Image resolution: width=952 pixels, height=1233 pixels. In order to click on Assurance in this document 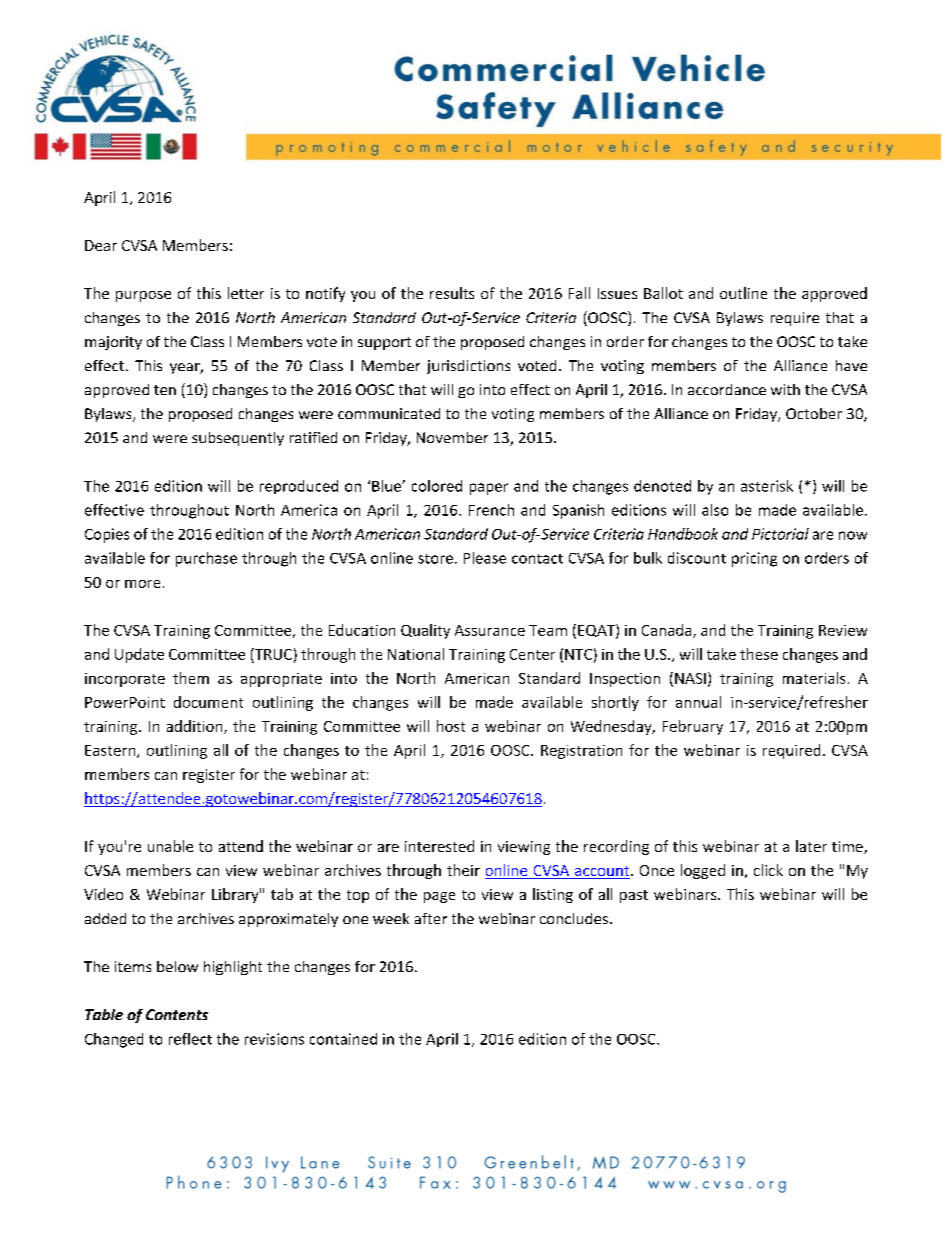, I will do `click(490, 630)`.
